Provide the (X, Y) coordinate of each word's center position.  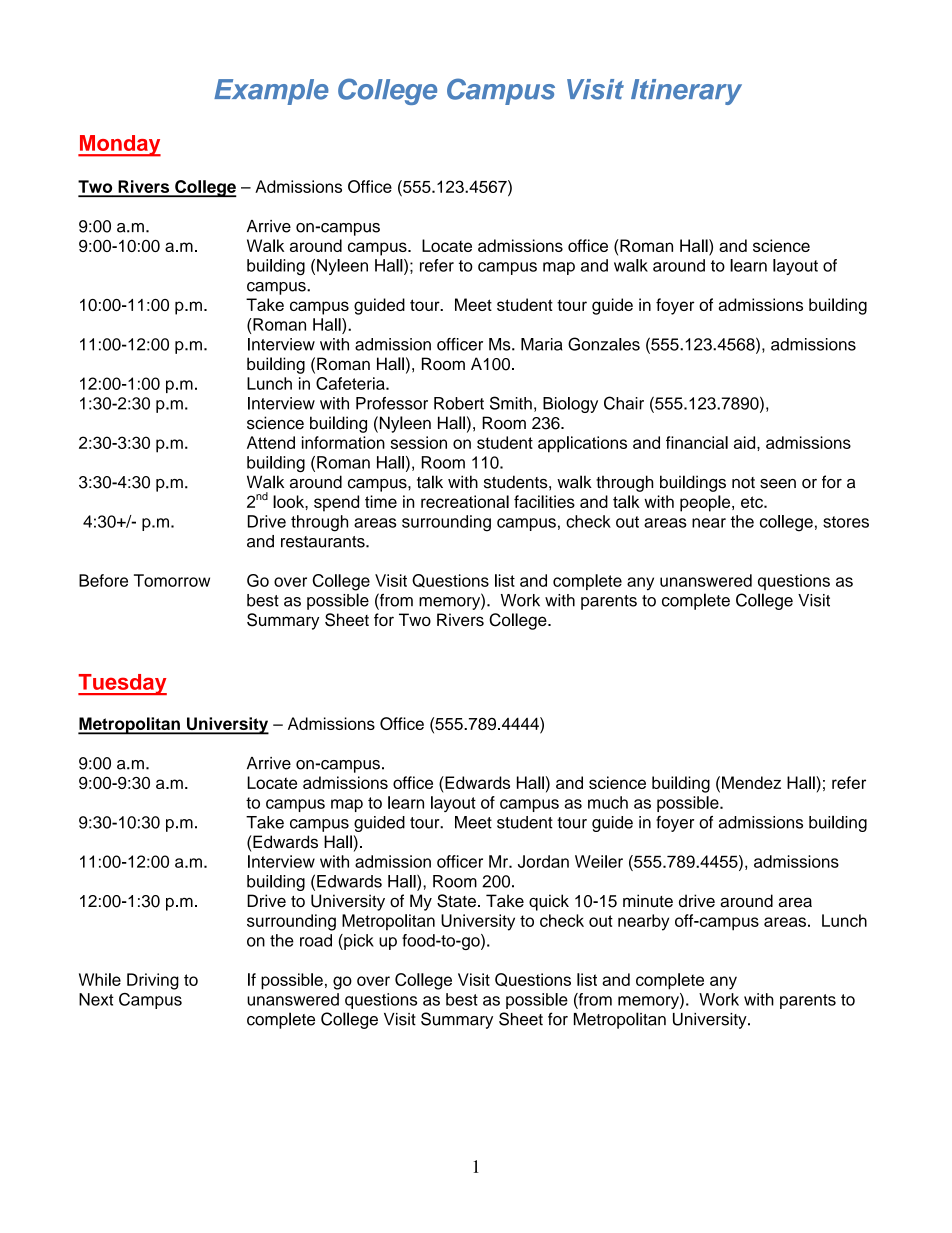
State (456, 901)
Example (271, 92)
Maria (542, 344)
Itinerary (686, 92)
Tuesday (122, 684)
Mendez (751, 782)
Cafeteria (351, 383)
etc (753, 502)
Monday (119, 146)
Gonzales (604, 344)
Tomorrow (172, 580)
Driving (153, 981)
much (608, 802)
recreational (465, 501)
